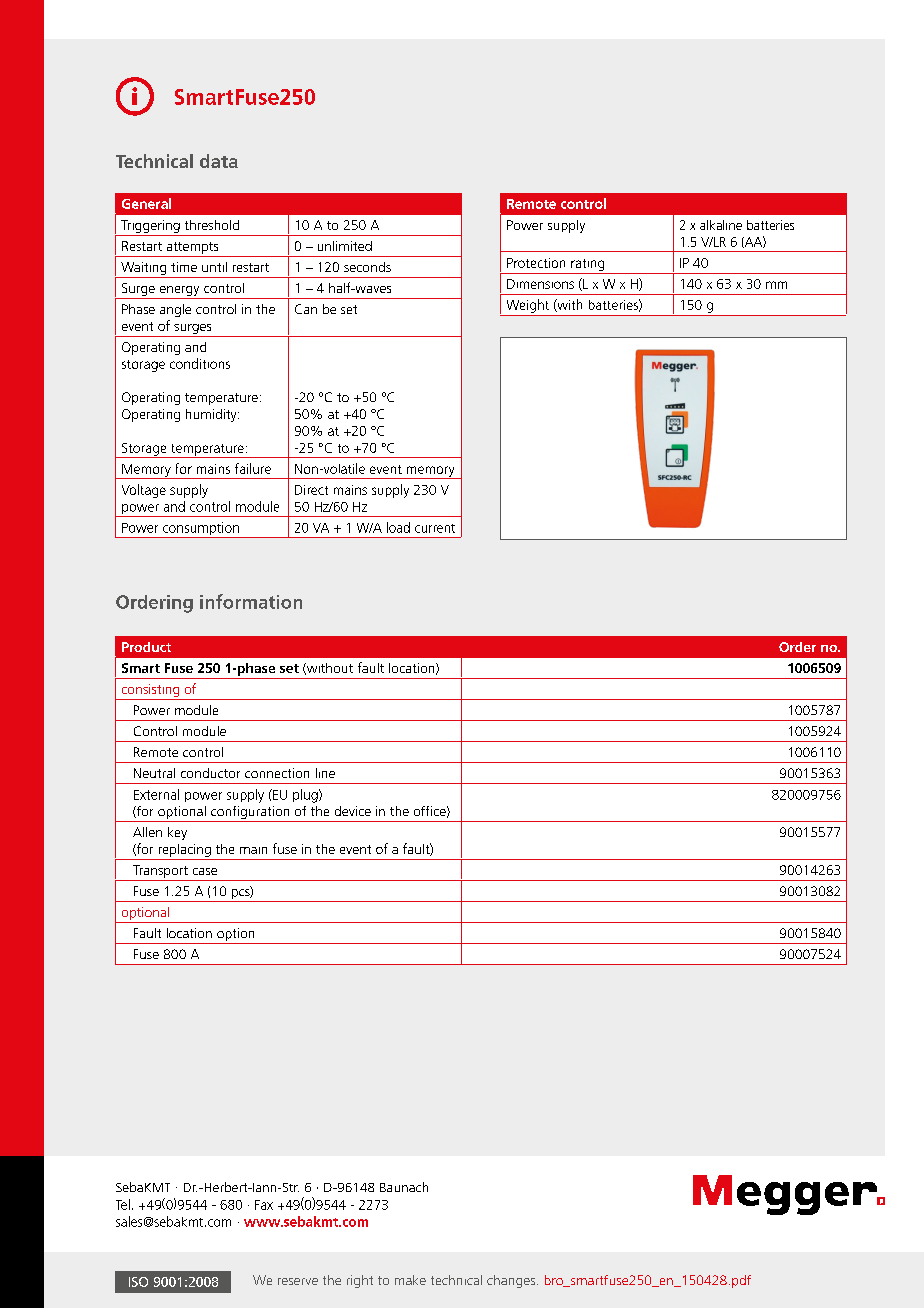 The width and height of the image is (924, 1308). What do you see at coordinates (150, 692) in the image?
I see `consisting` at bounding box center [150, 692].
